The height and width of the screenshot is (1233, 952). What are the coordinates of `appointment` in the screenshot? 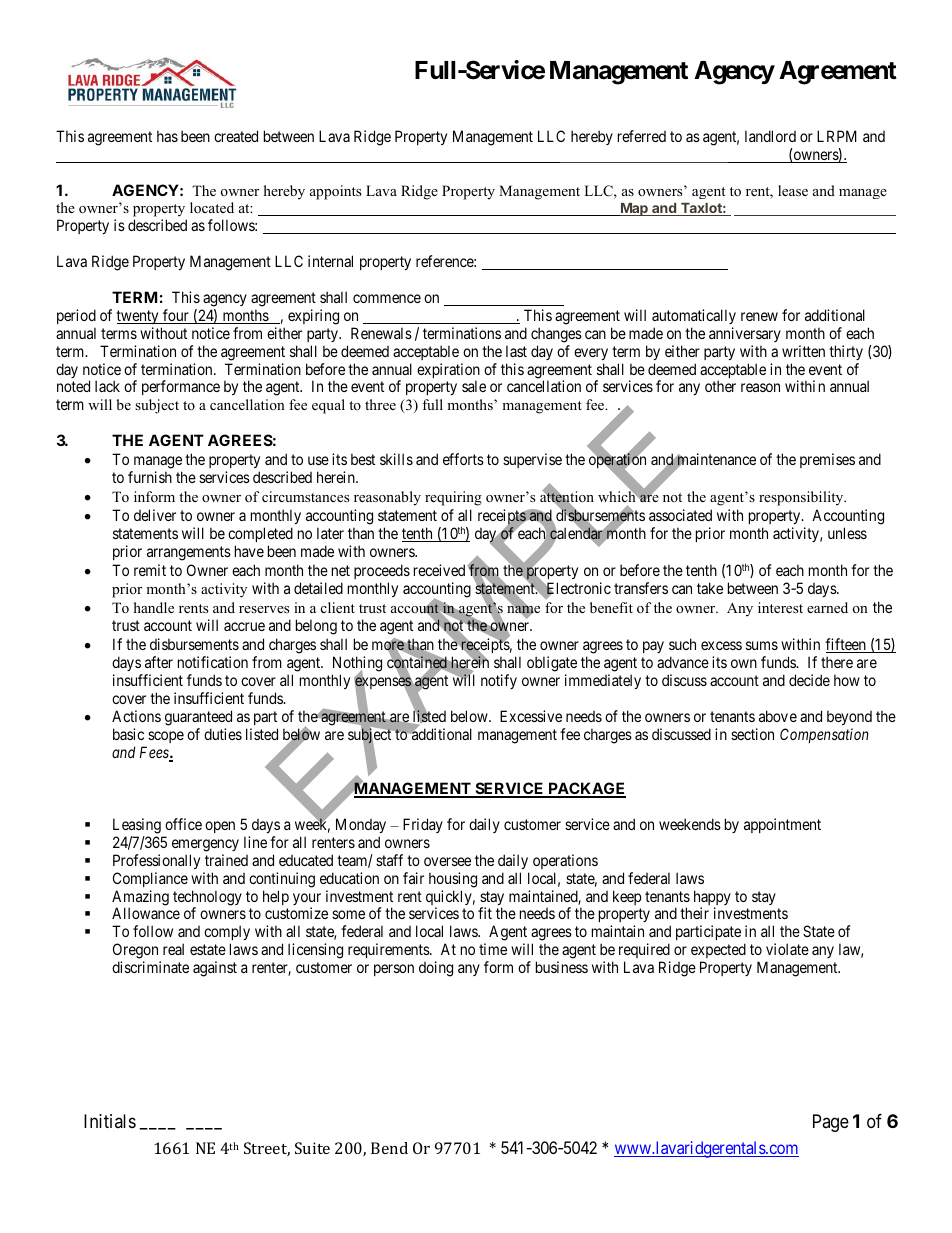 It's located at (782, 825).
